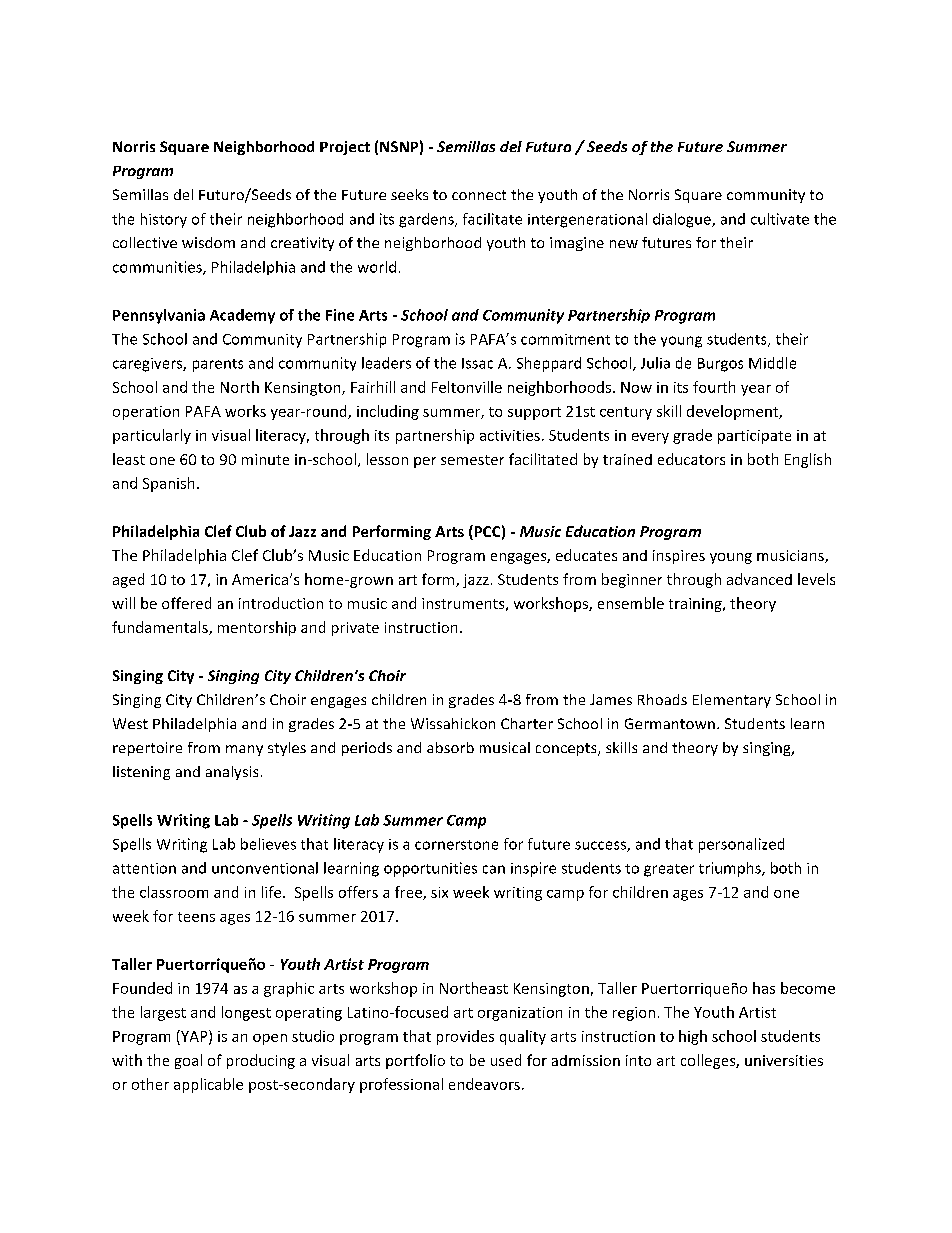 The height and width of the image is (1233, 952). I want to click on absorb, so click(450, 747).
